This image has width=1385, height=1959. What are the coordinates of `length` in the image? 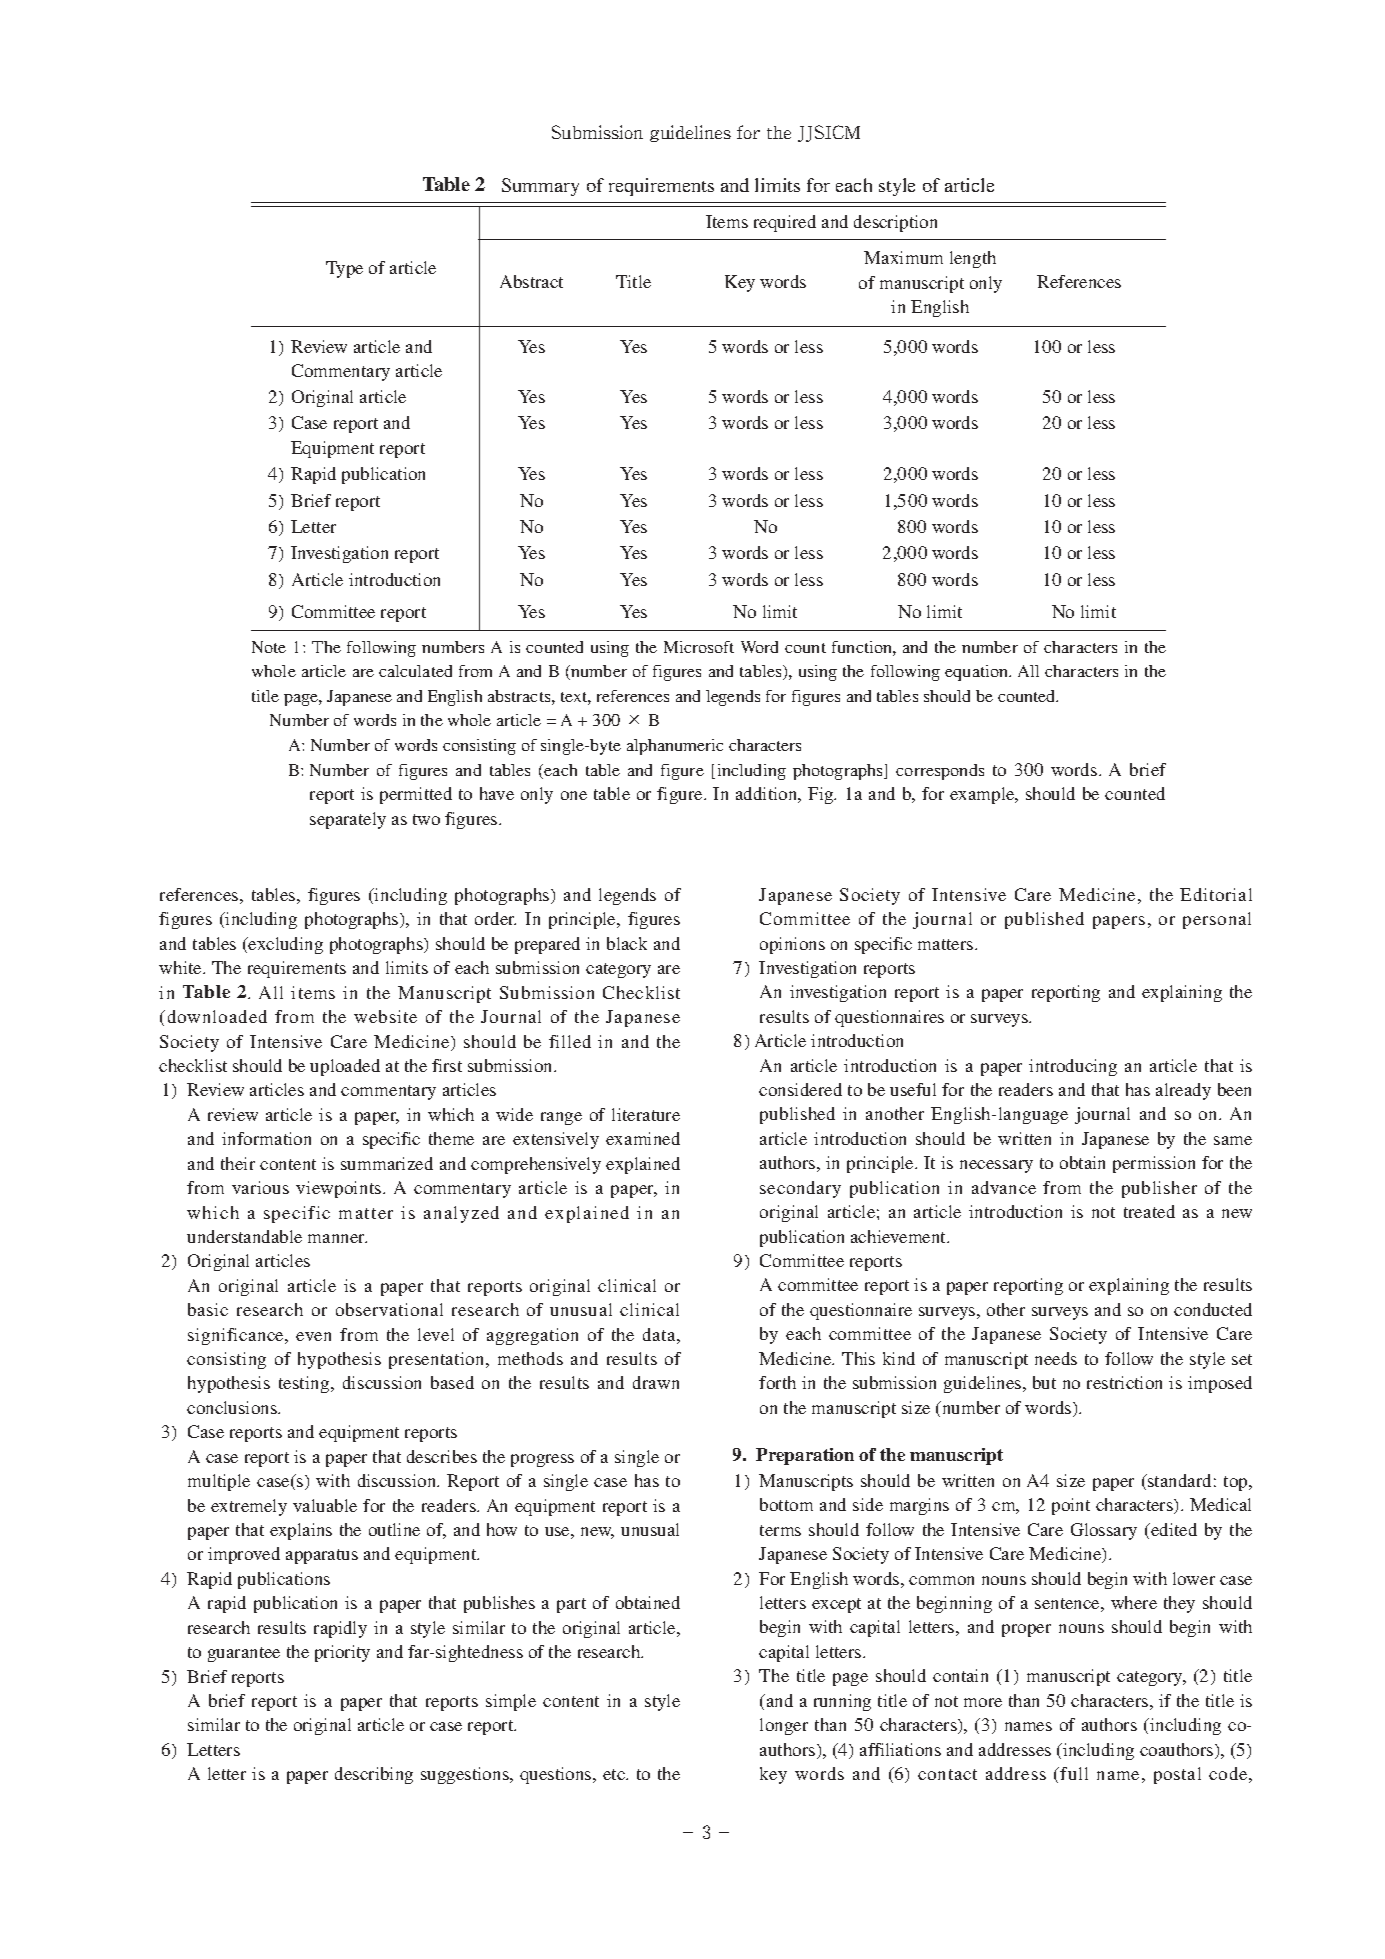 It's located at (973, 259).
